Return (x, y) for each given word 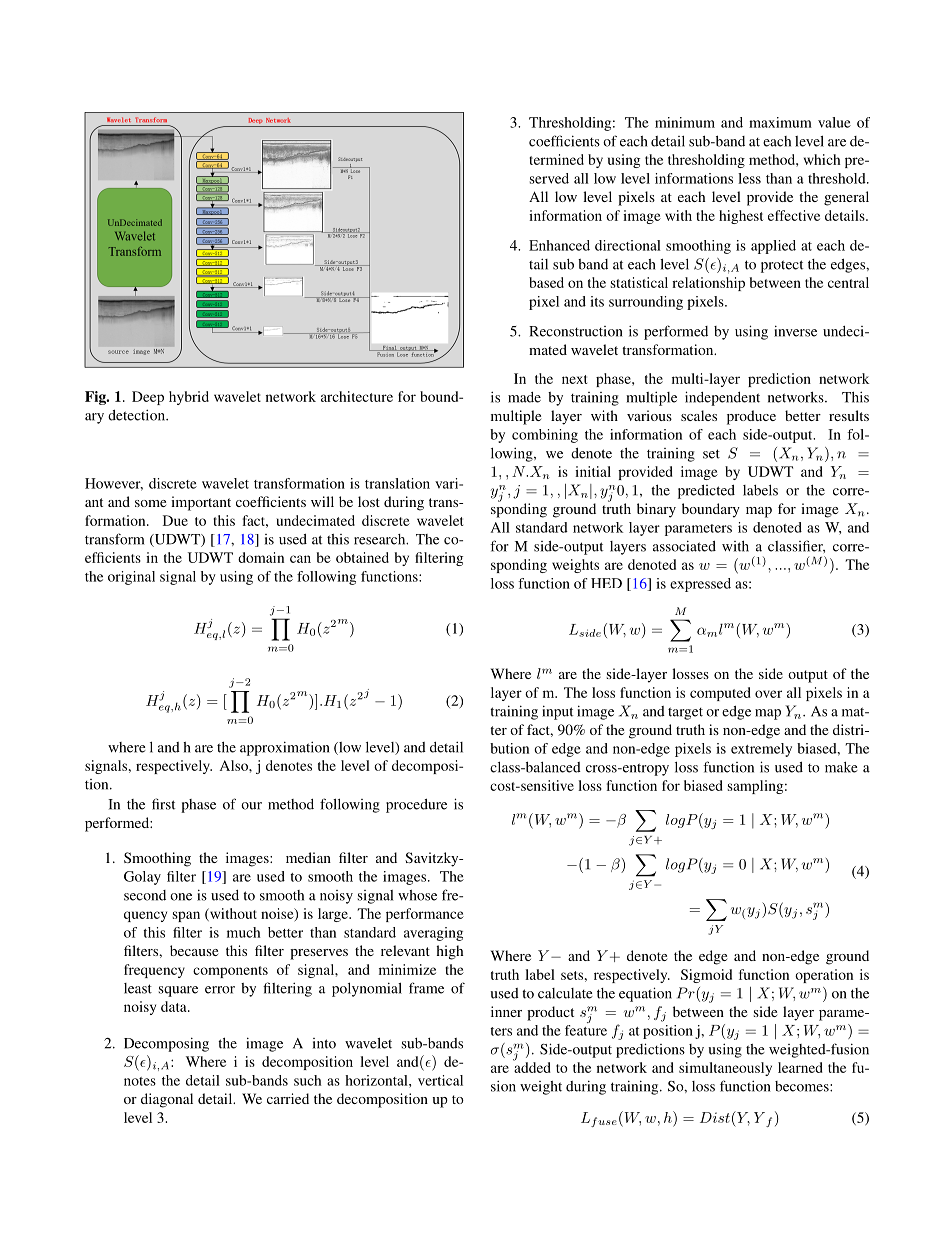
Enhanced (559, 245)
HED (606, 583)
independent (722, 398)
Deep (148, 398)
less (749, 178)
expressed (700, 585)
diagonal (167, 1100)
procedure (416, 806)
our (251, 806)
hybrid (189, 398)
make (841, 767)
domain (261, 557)
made (524, 397)
